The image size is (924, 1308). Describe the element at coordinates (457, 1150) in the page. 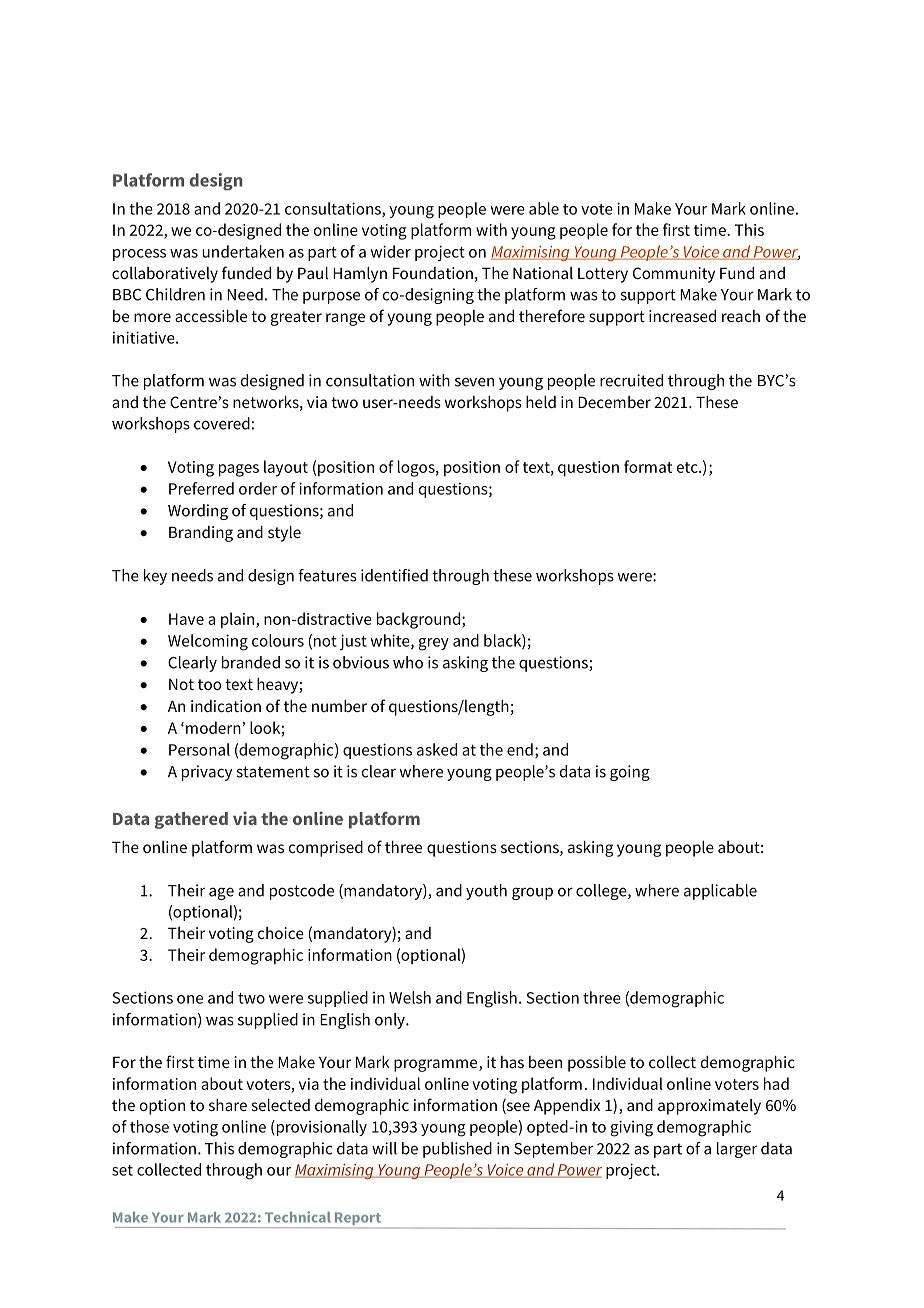

I see `published` at that location.
